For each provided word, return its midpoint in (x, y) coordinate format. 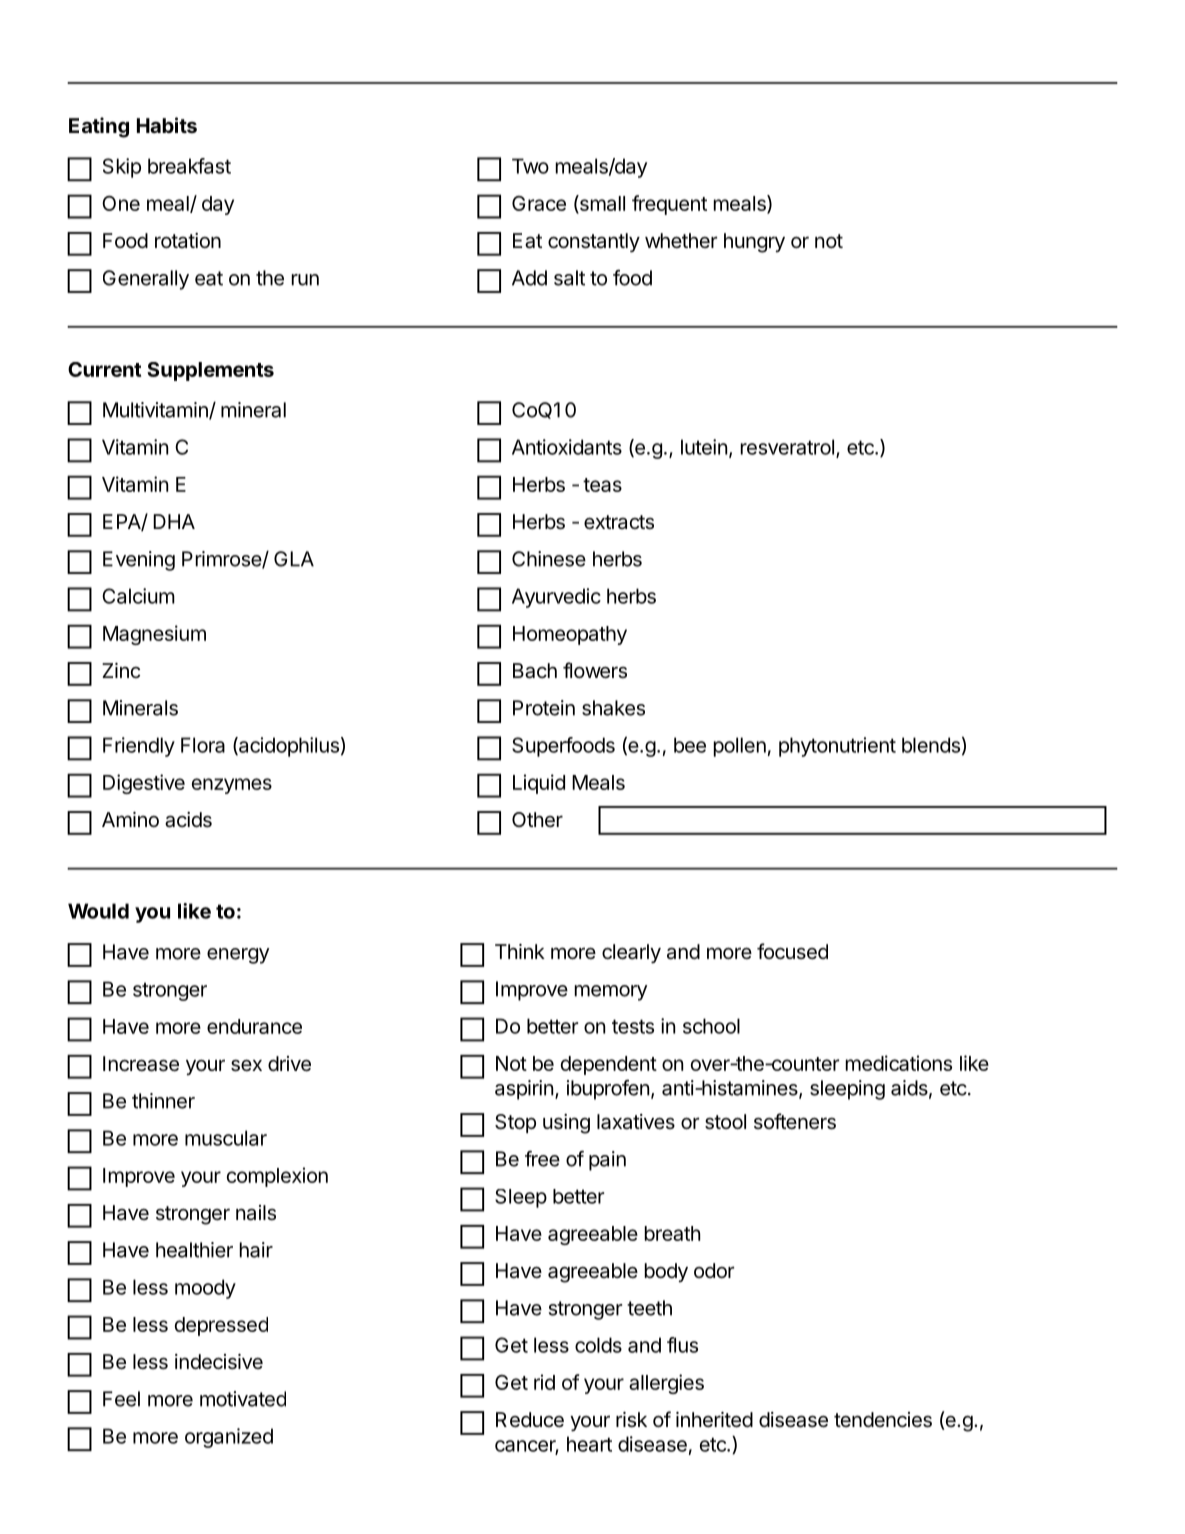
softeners (795, 1121)
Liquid (539, 784)
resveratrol (787, 447)
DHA (174, 521)
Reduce (530, 1420)
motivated (243, 1399)
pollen (740, 747)
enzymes (232, 786)
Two (530, 166)
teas (602, 485)
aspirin (524, 1090)
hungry (754, 243)
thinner (163, 1101)
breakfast (189, 166)
